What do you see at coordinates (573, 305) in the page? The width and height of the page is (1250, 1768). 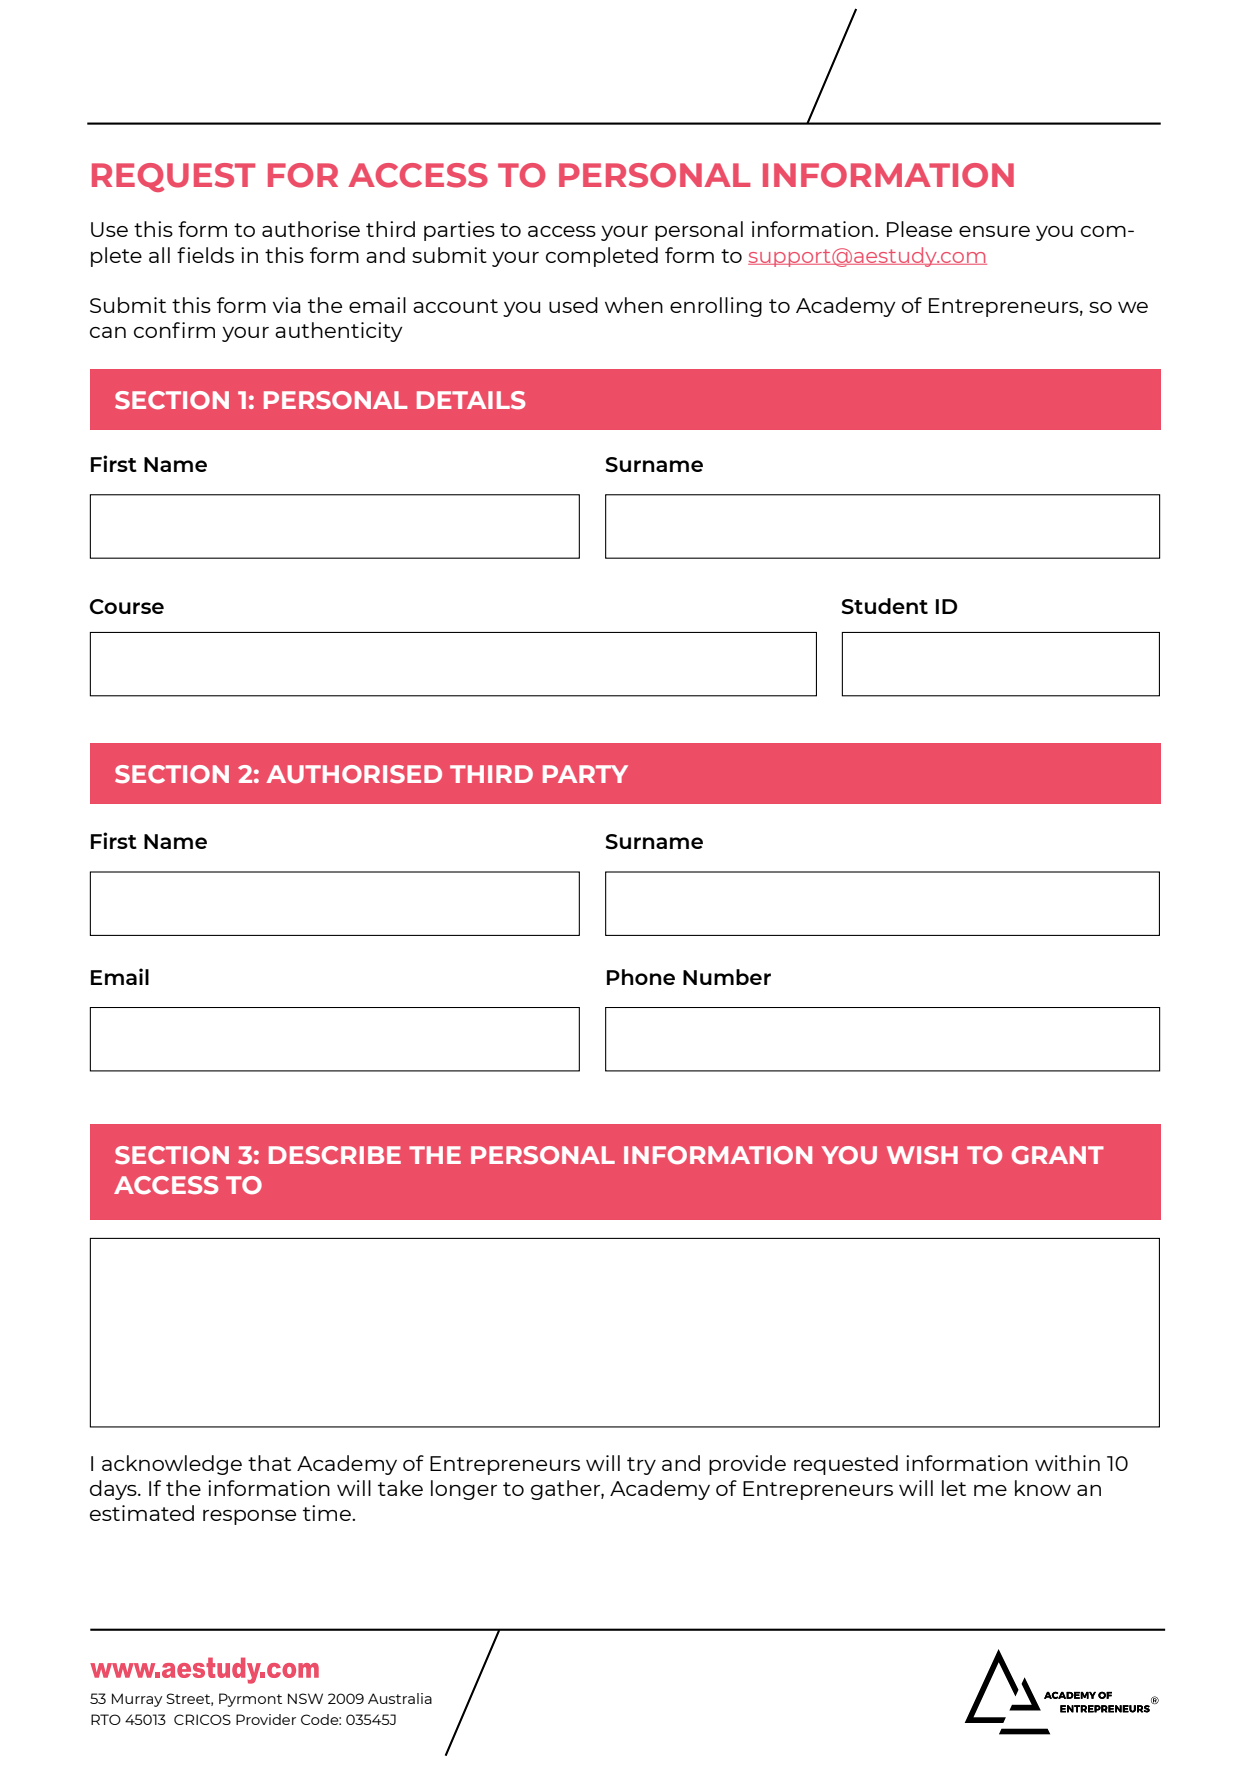 I see `used` at bounding box center [573, 305].
